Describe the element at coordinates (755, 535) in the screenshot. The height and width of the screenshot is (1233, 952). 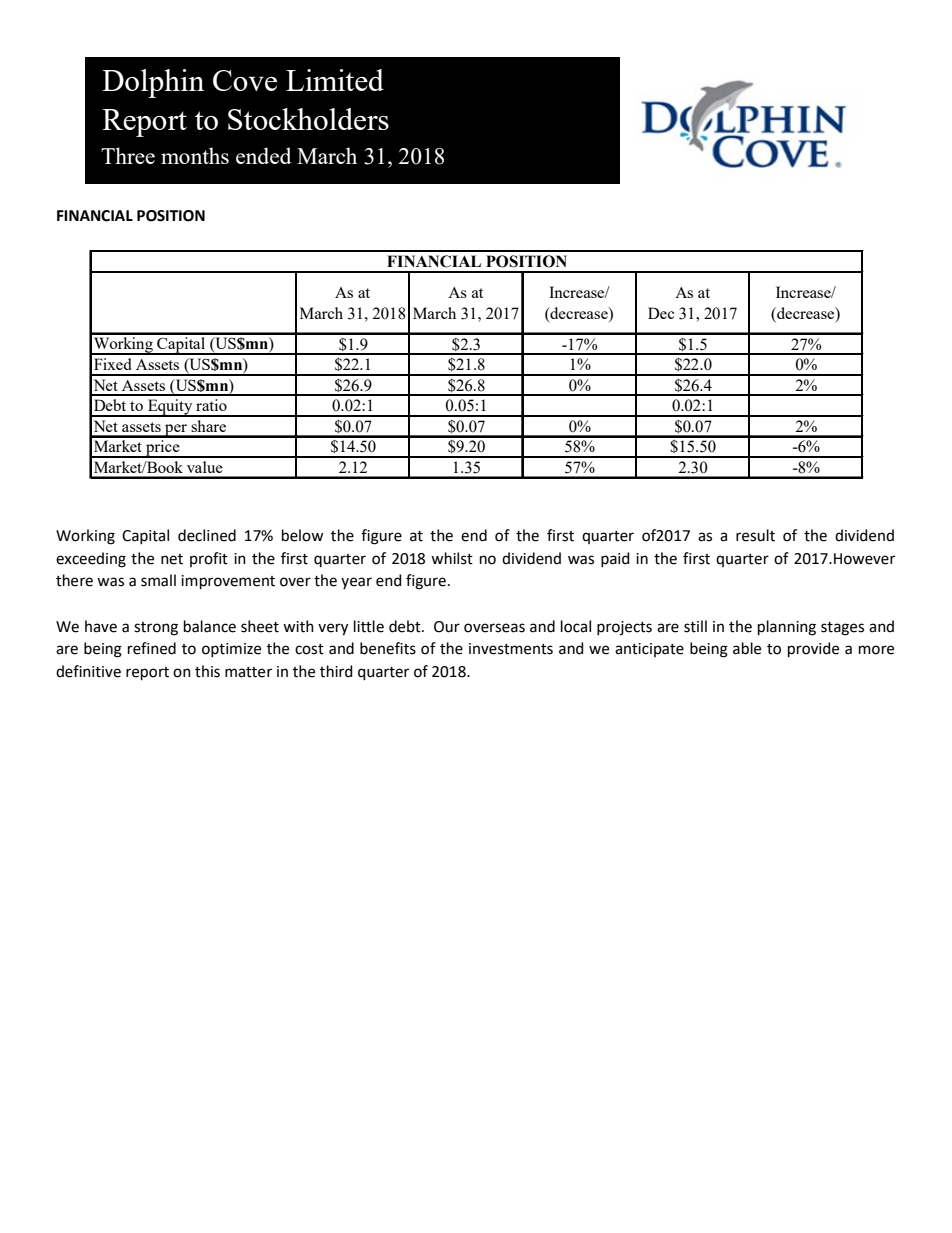
I see `result` at that location.
